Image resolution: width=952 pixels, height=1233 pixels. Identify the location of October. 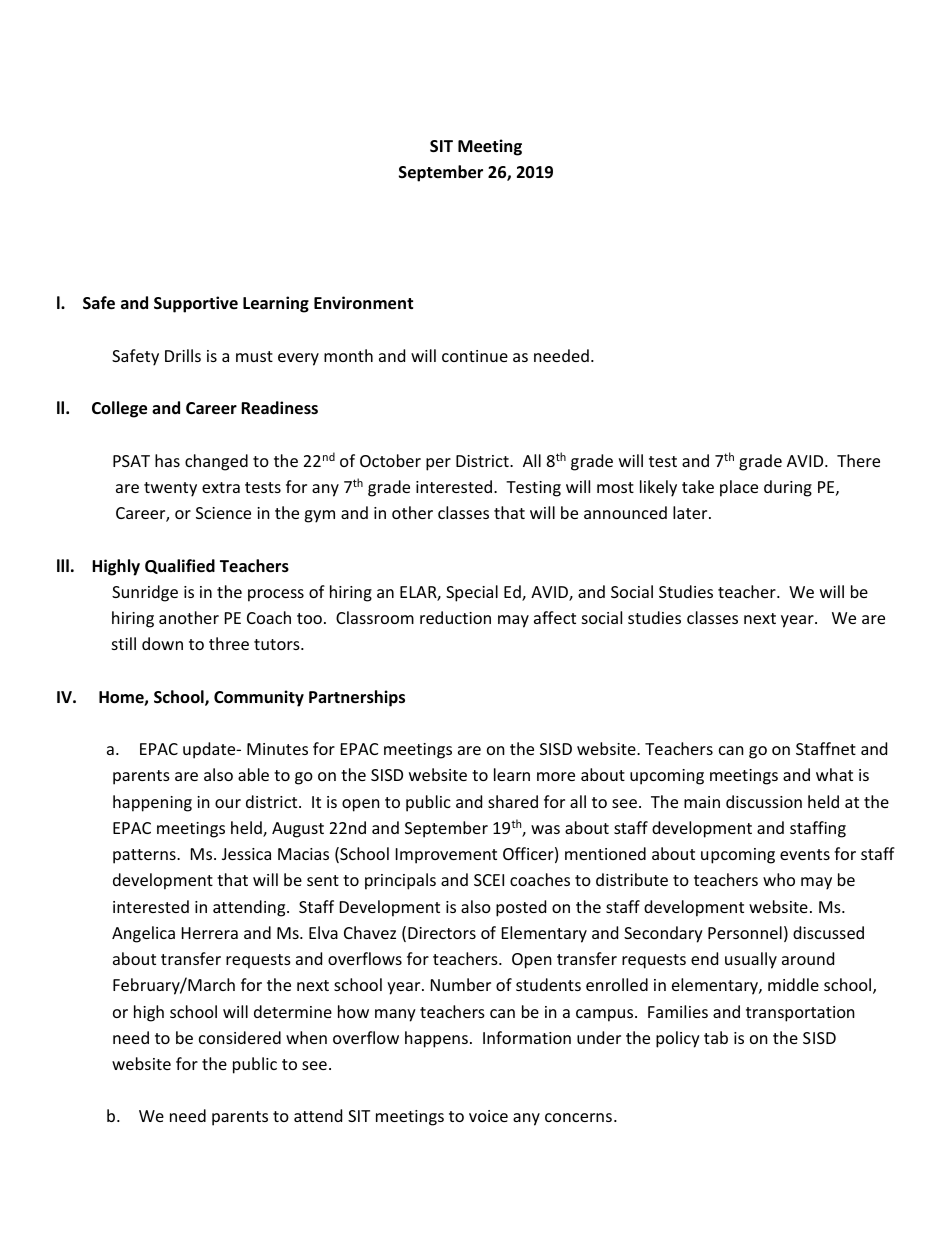
(390, 460).
